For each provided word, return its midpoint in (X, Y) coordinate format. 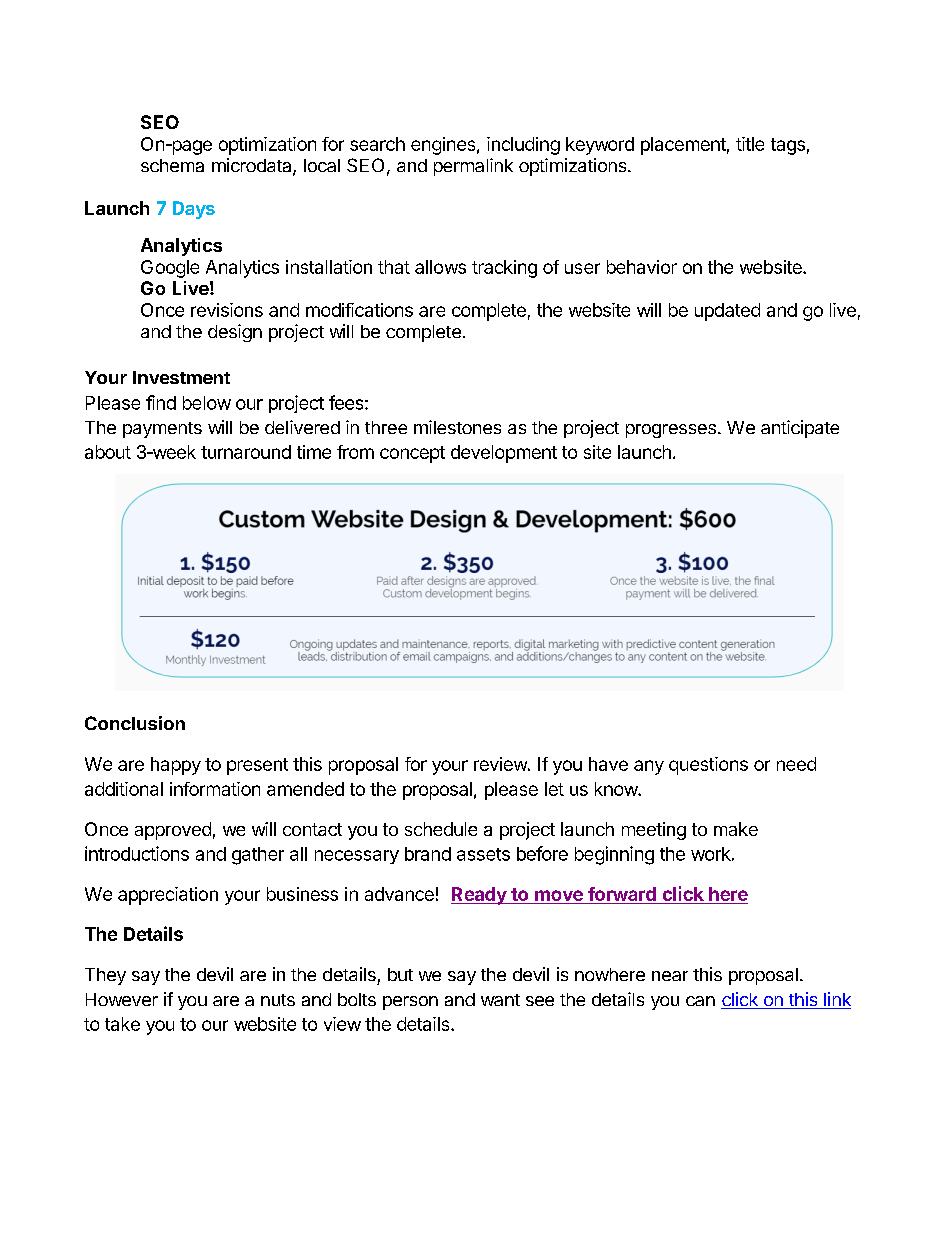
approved (173, 831)
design (235, 333)
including (523, 146)
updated (727, 312)
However (122, 999)
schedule (441, 829)
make (736, 829)
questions (708, 766)
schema (172, 165)
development (504, 454)
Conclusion (135, 723)
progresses (671, 431)
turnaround (246, 452)
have (608, 764)
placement (683, 146)
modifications (359, 310)
